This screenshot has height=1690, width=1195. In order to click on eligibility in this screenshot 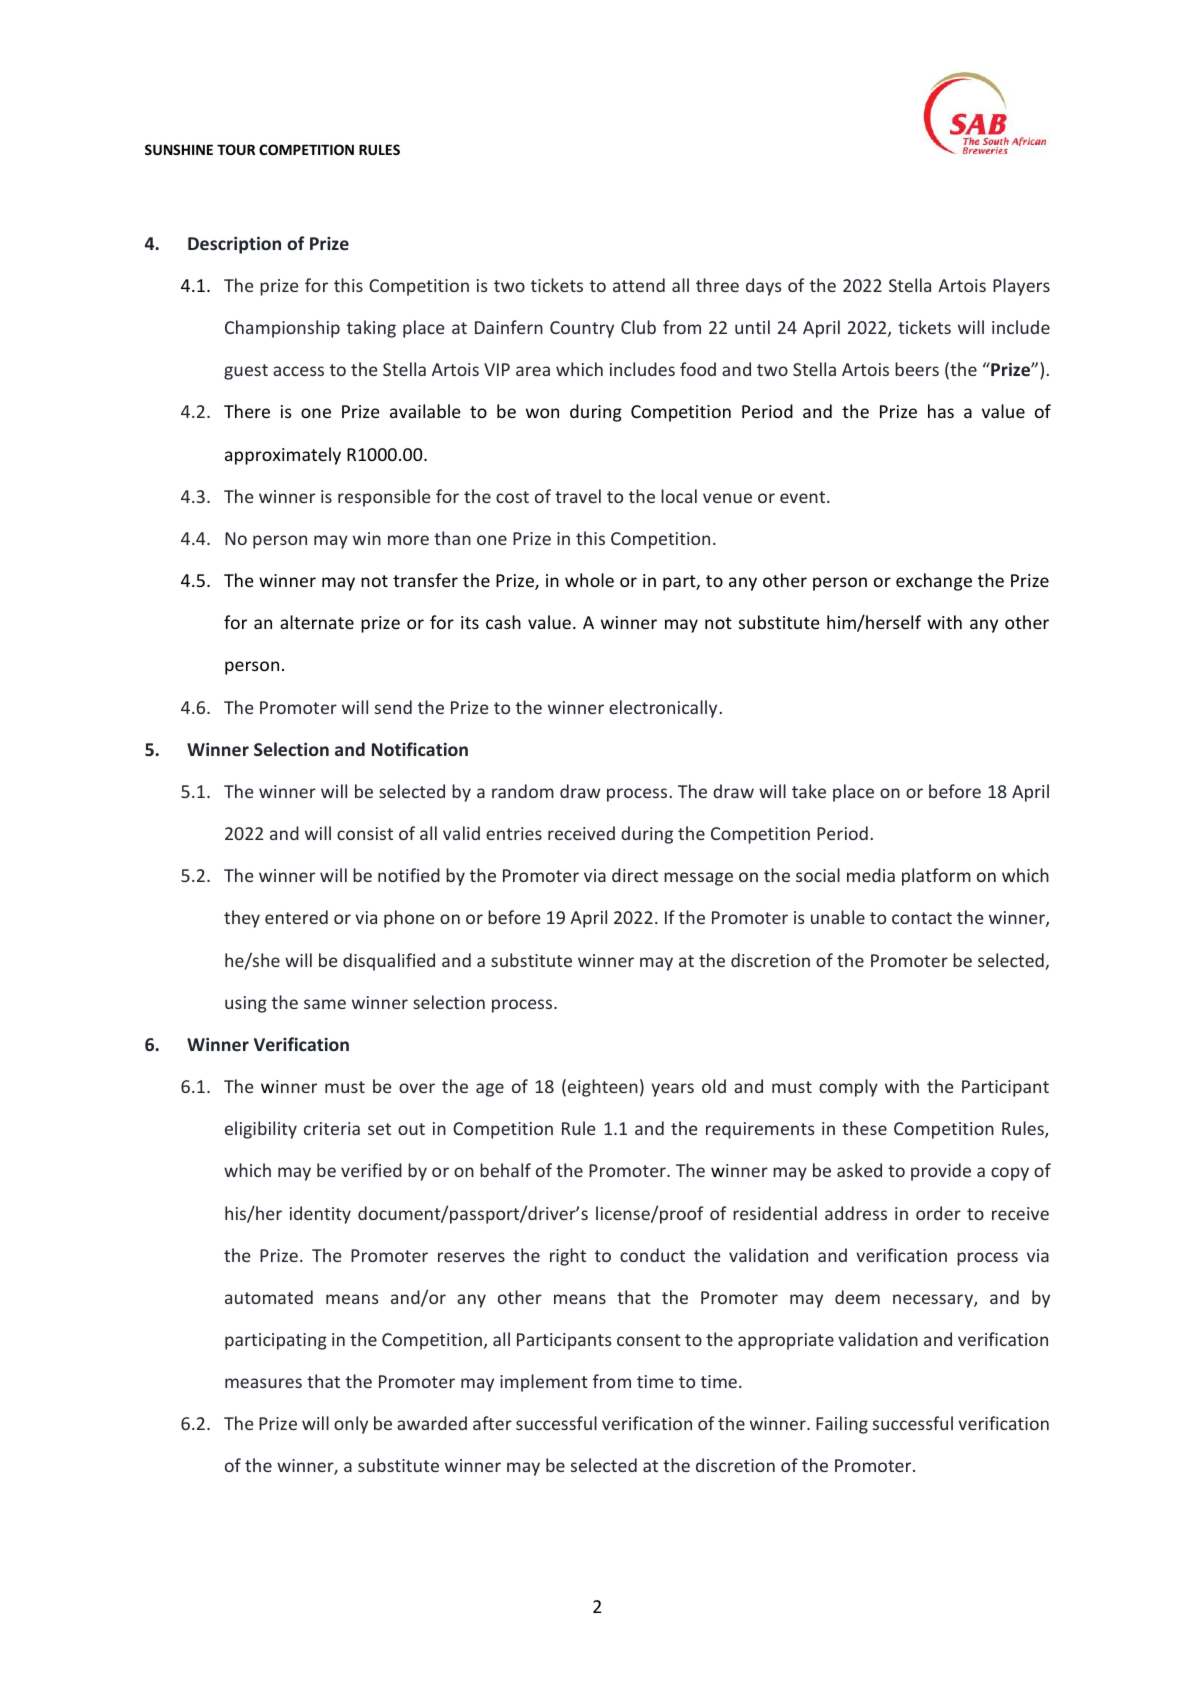, I will do `click(261, 1130)`.
